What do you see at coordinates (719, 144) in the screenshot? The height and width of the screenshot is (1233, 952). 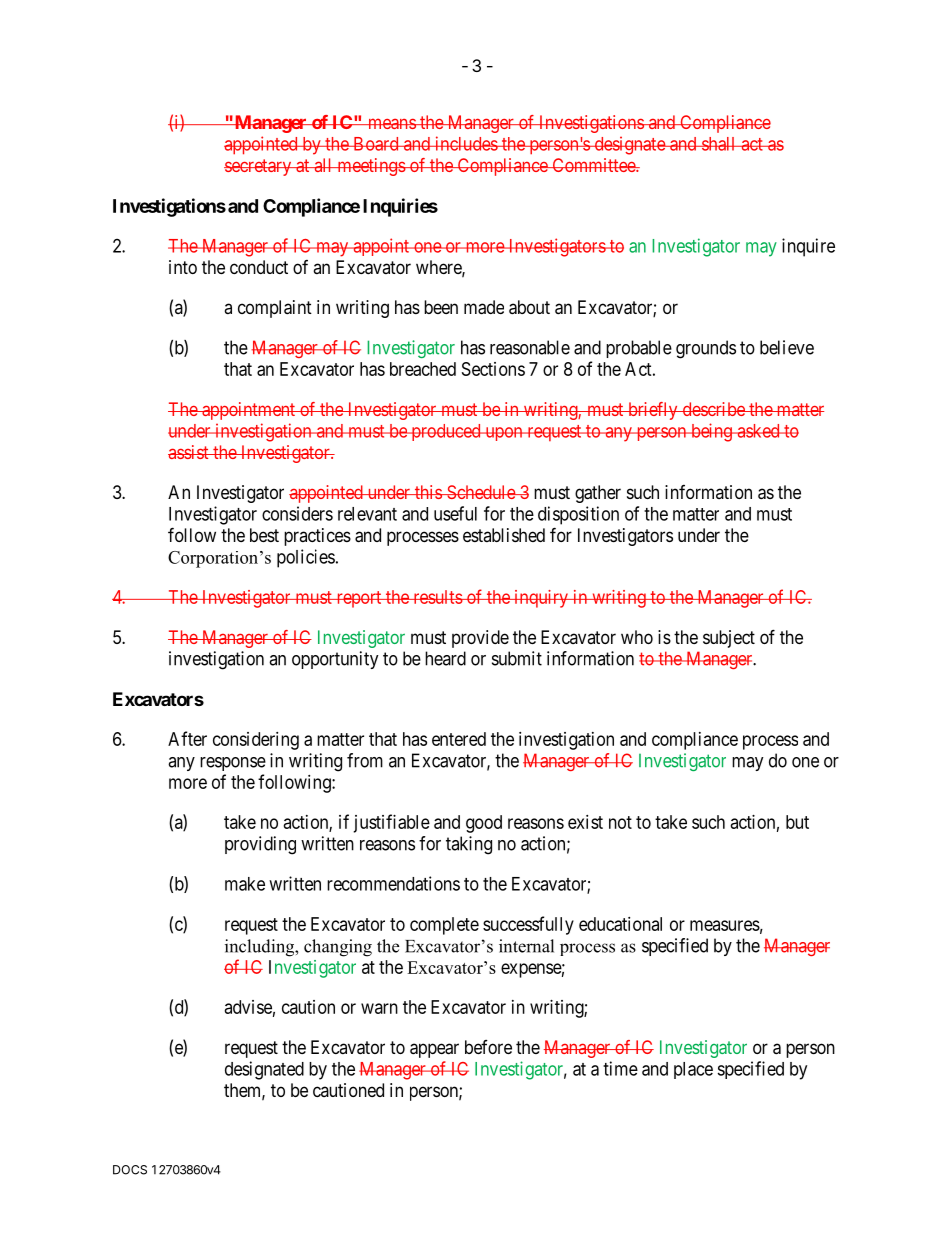 I see `shall` at bounding box center [719, 144].
